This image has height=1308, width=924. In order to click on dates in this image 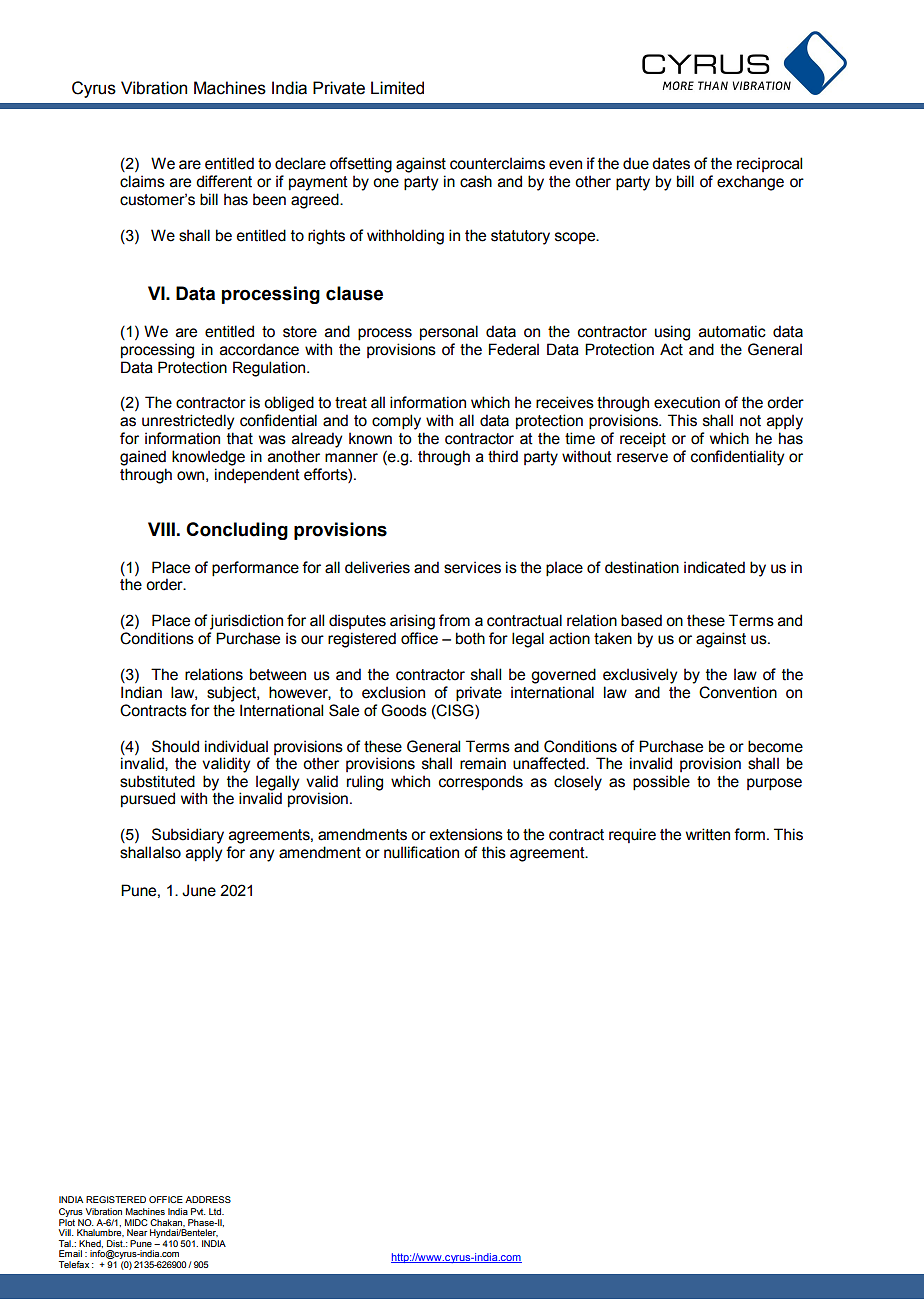, I will do `click(671, 163)`.
